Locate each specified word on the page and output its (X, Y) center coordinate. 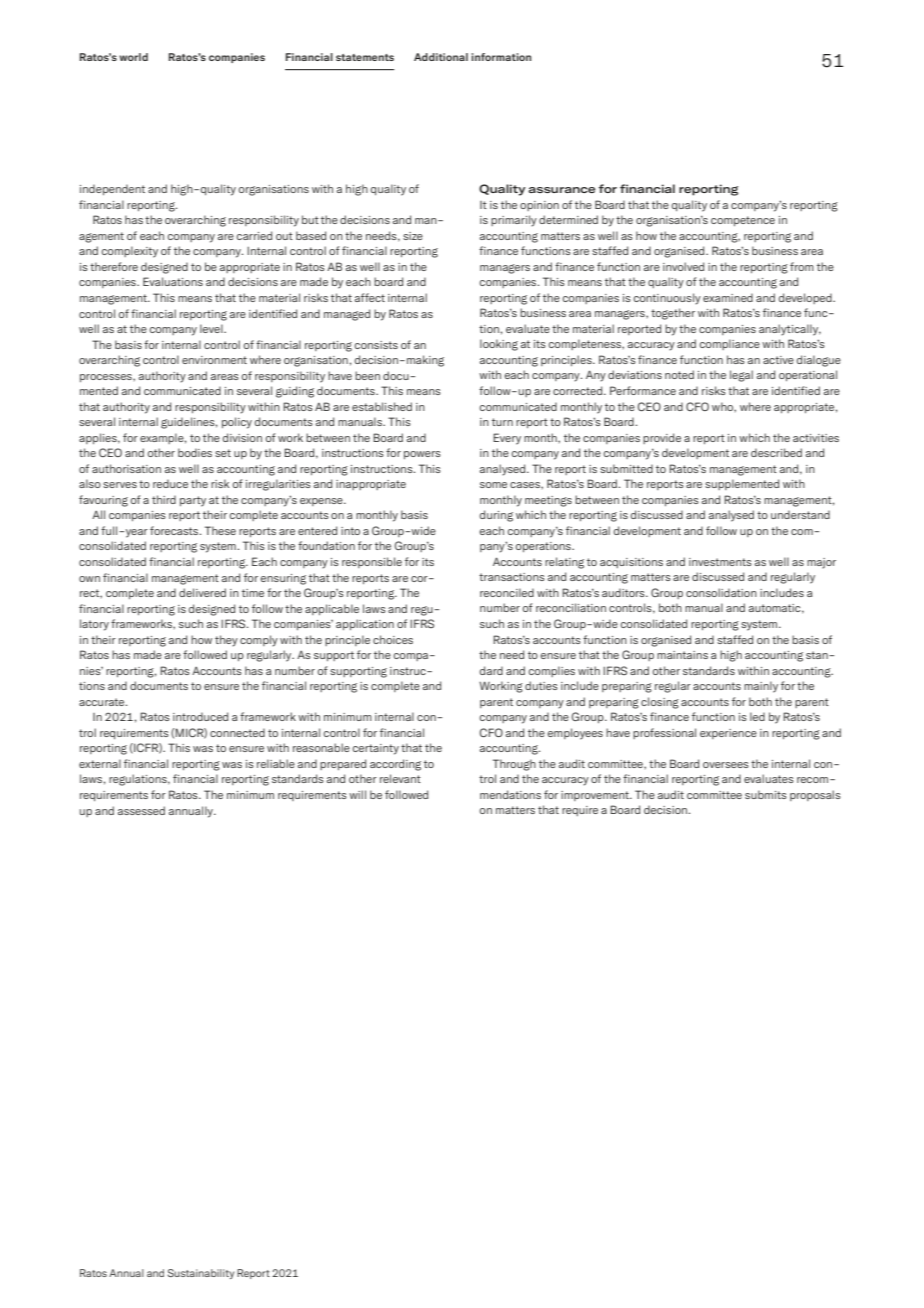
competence (743, 221)
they (226, 641)
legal (741, 376)
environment (214, 360)
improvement (596, 796)
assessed (141, 810)
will (357, 794)
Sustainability (201, 1274)
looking (499, 345)
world (133, 57)
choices (393, 639)
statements (365, 57)
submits (766, 794)
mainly (761, 687)
